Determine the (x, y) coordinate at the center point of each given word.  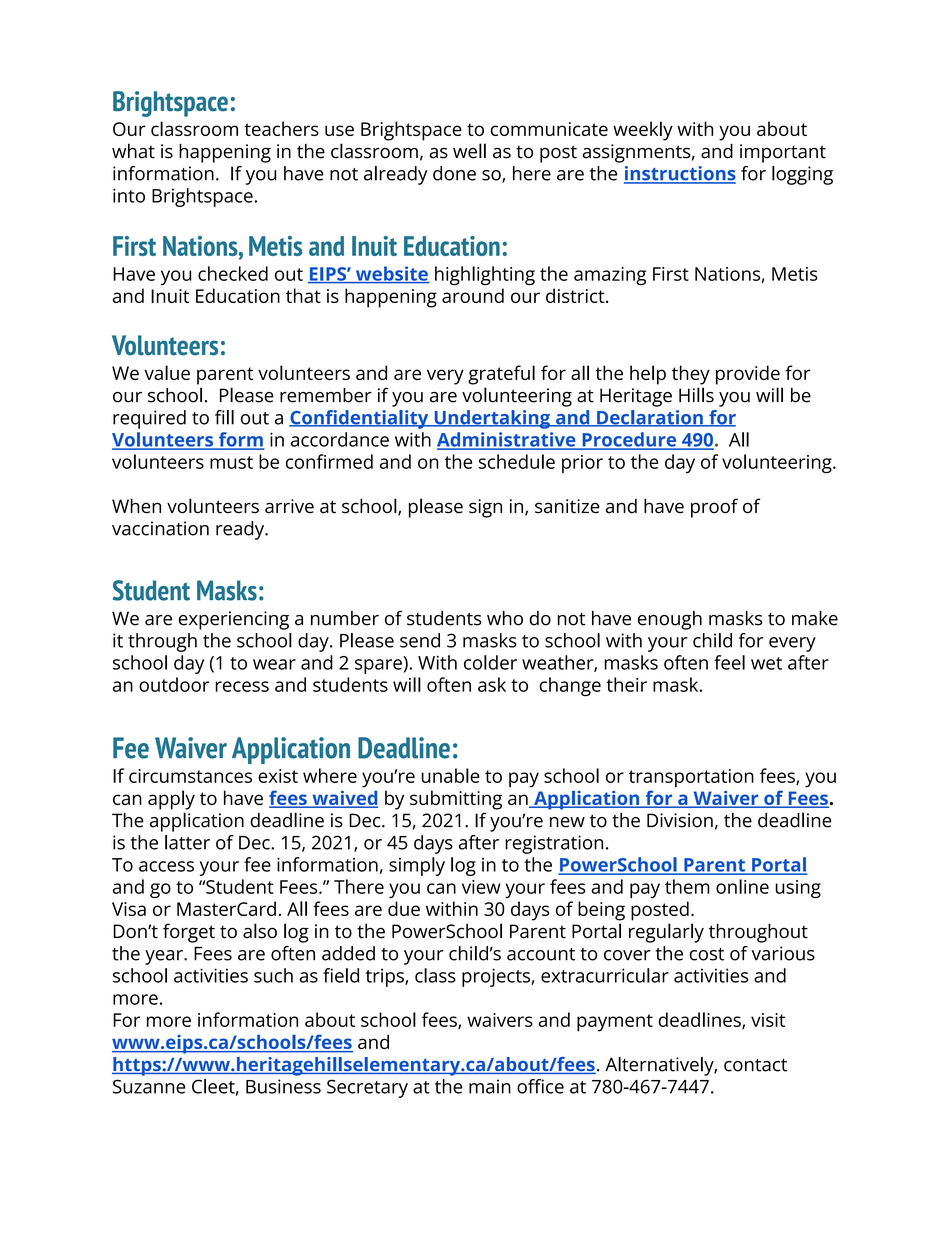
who (505, 618)
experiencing (234, 620)
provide (748, 375)
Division (680, 820)
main (490, 1086)
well (469, 151)
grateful (501, 375)
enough (670, 620)
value (167, 372)
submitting (456, 800)
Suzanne (149, 1086)
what (133, 151)
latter (187, 842)
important (783, 153)
